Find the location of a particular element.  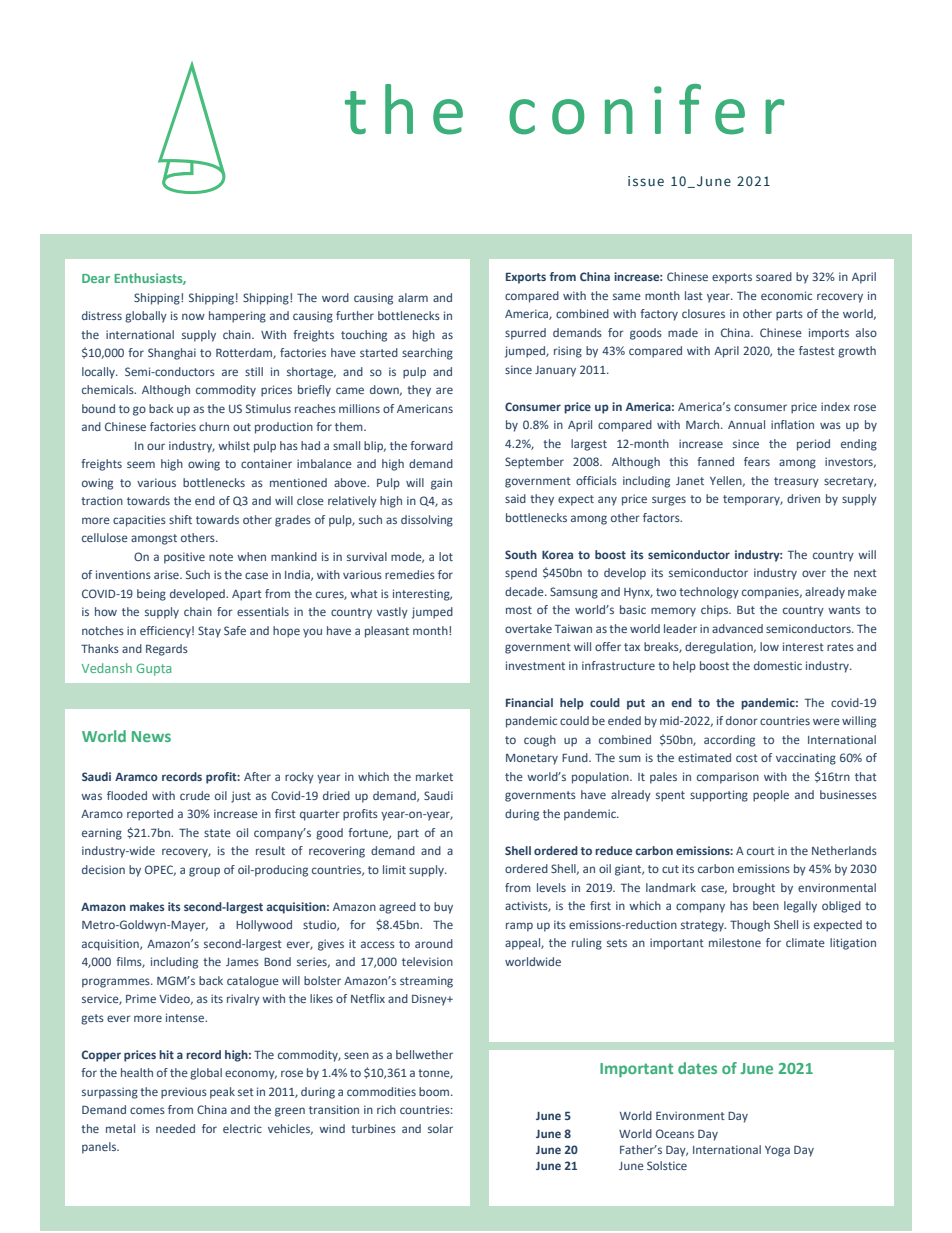

court is located at coordinates (761, 851).
